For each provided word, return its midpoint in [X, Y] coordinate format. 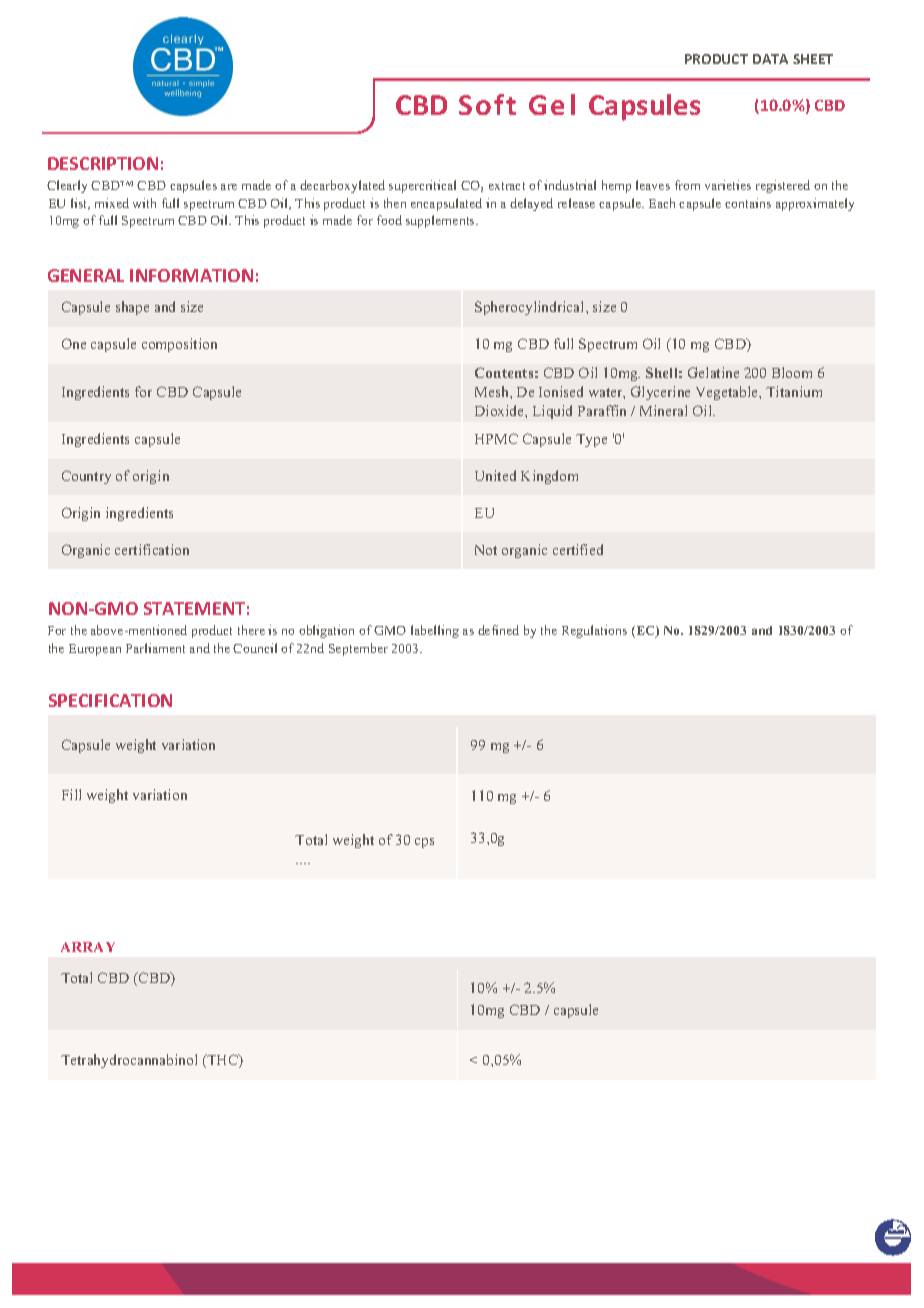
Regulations [594, 631]
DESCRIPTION [103, 163]
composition [179, 345]
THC [222, 1061]
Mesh [493, 391]
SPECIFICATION [110, 700]
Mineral [663, 410]
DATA [770, 59]
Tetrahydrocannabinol [129, 1061]
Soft [487, 104]
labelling [435, 631]
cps [424, 843]
